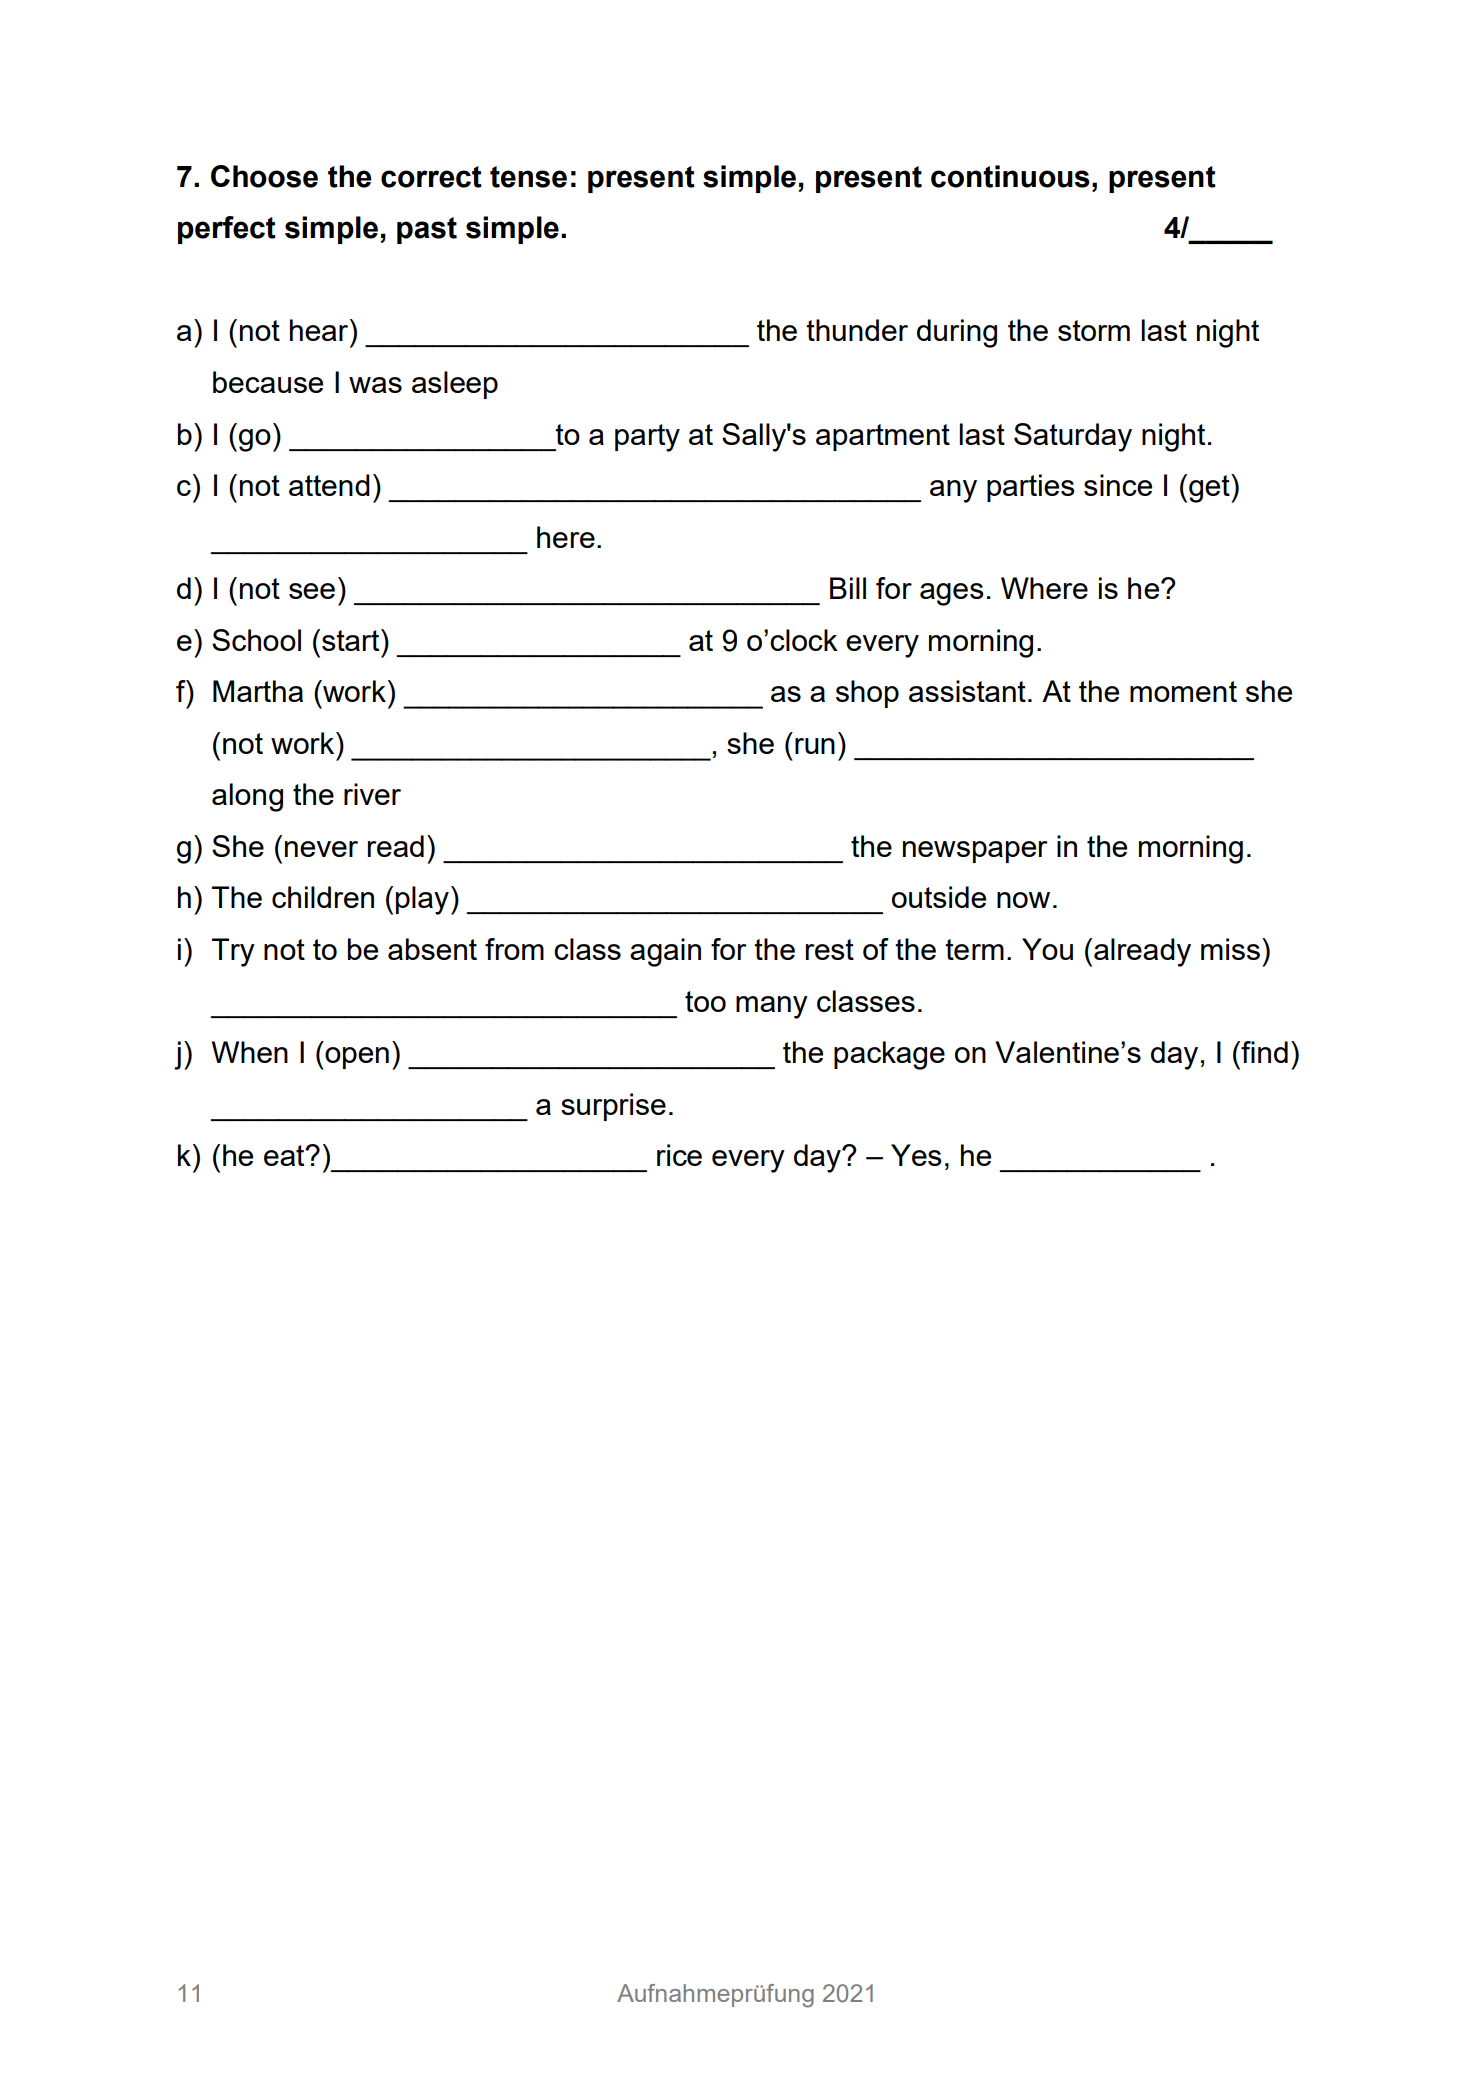 The width and height of the image is (1482, 2096). Describe the element at coordinates (356, 1058) in the image. I see `open` at that location.
